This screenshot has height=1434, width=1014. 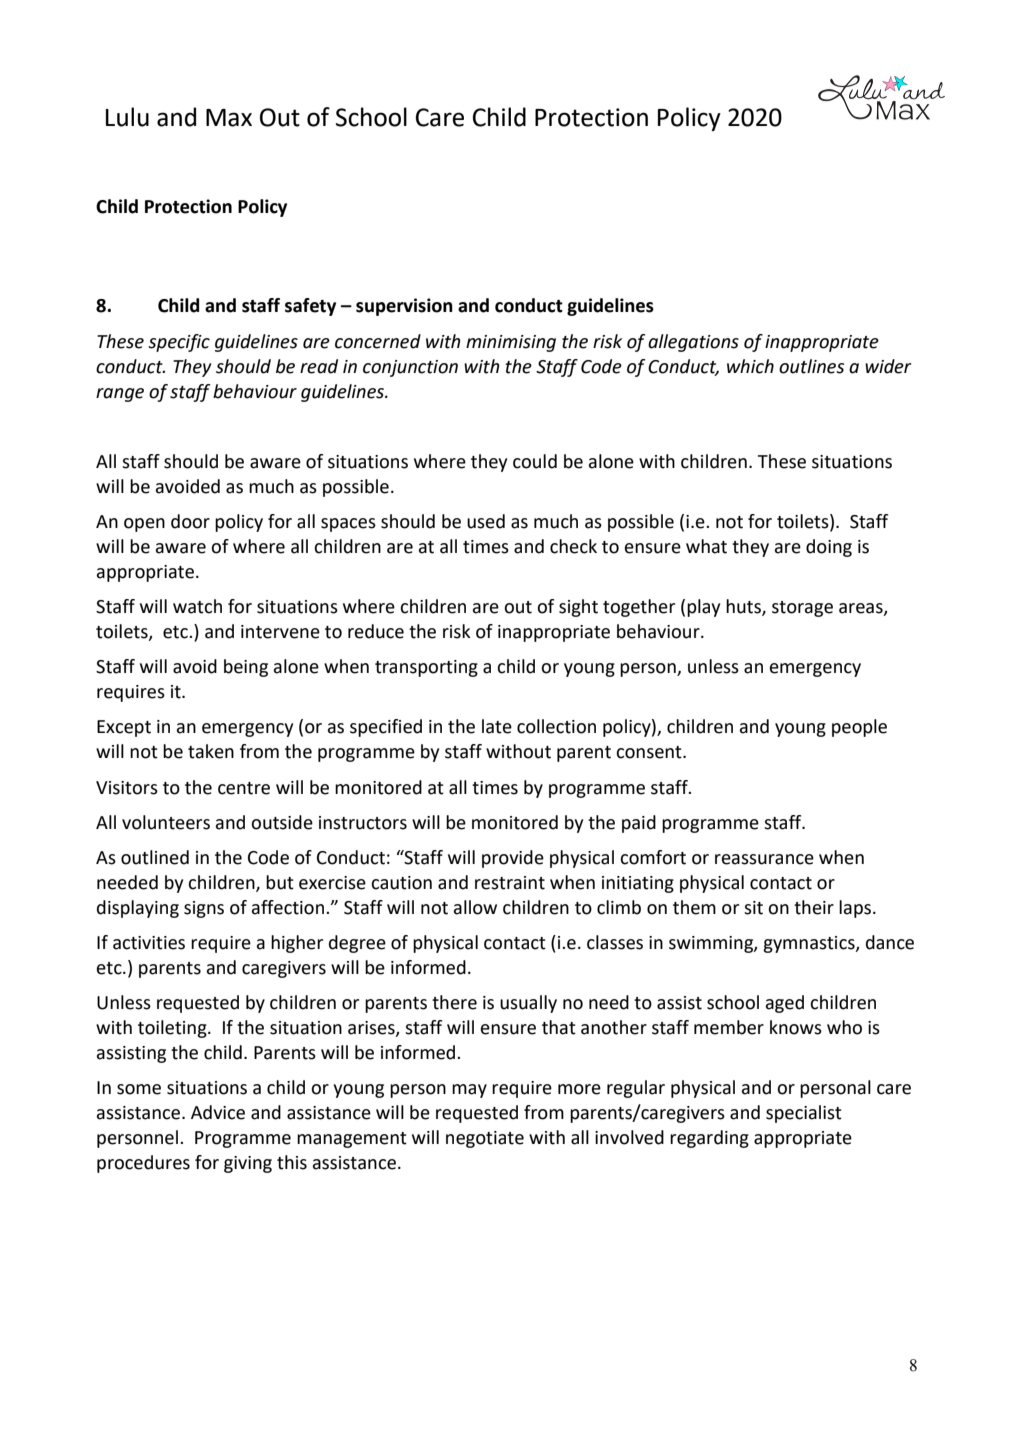 I want to click on Advice, so click(x=218, y=1112).
